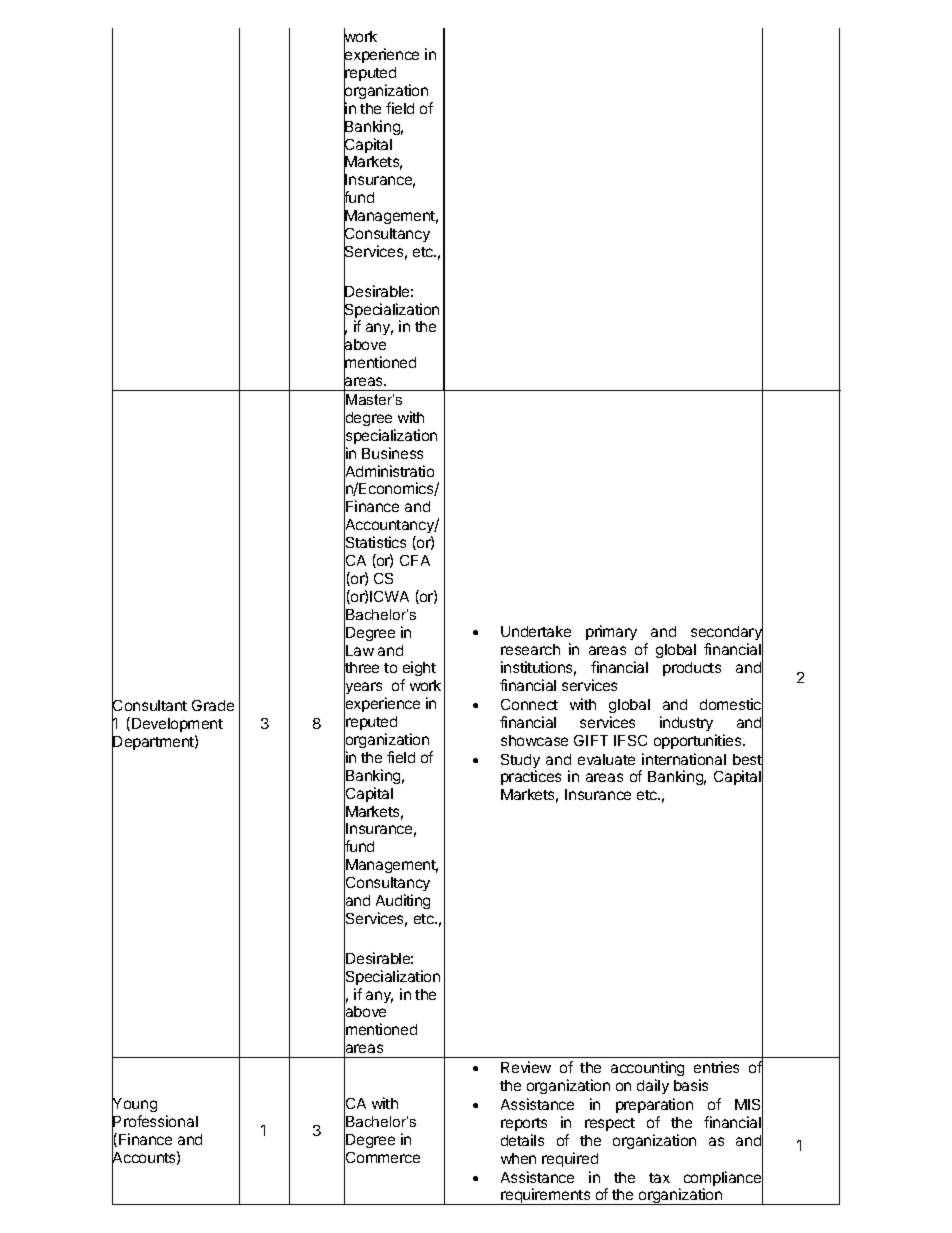 The height and width of the page is (1233, 952). I want to click on CFA, so click(415, 560).
